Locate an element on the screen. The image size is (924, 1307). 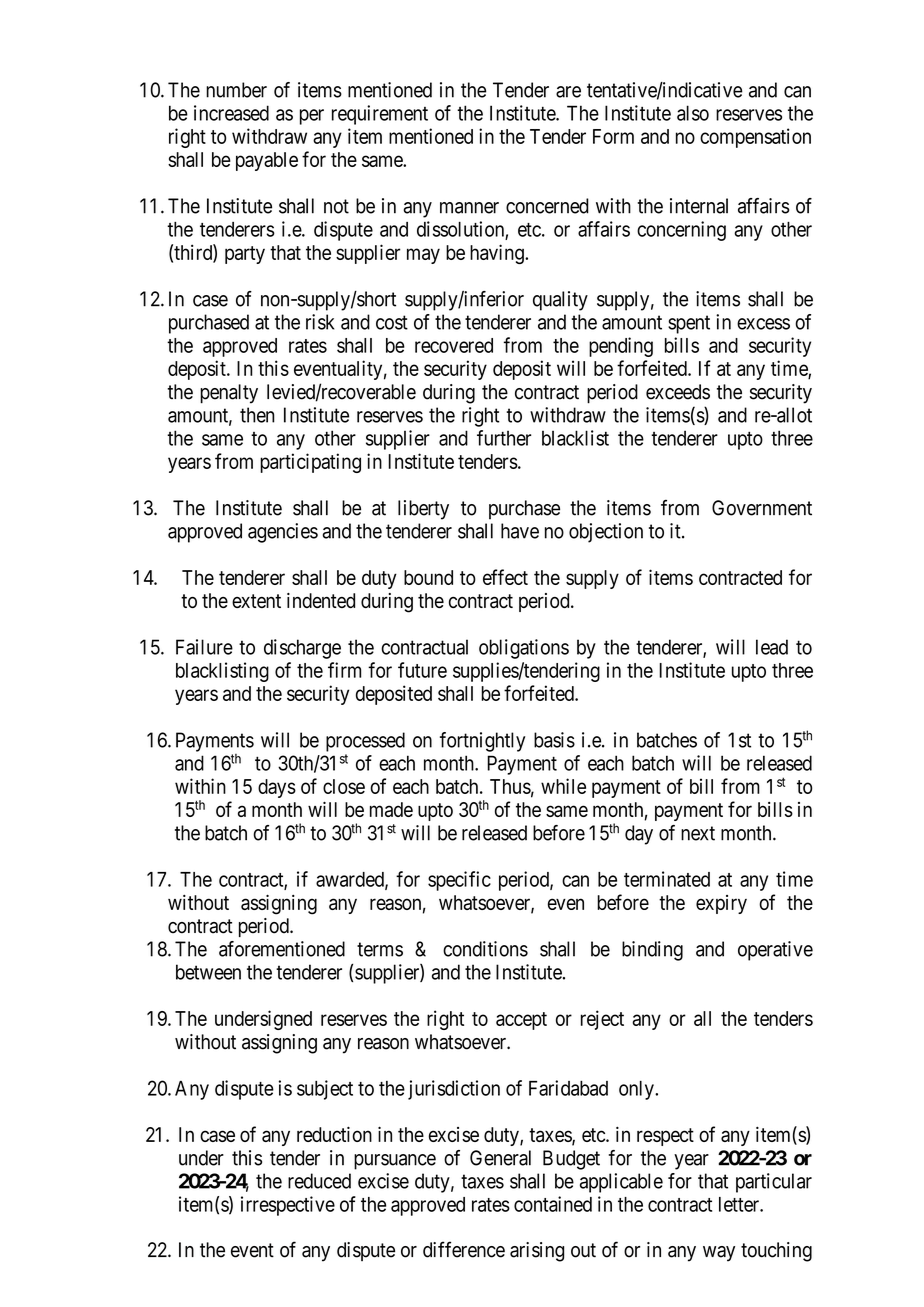
also is located at coordinates (693, 113).
